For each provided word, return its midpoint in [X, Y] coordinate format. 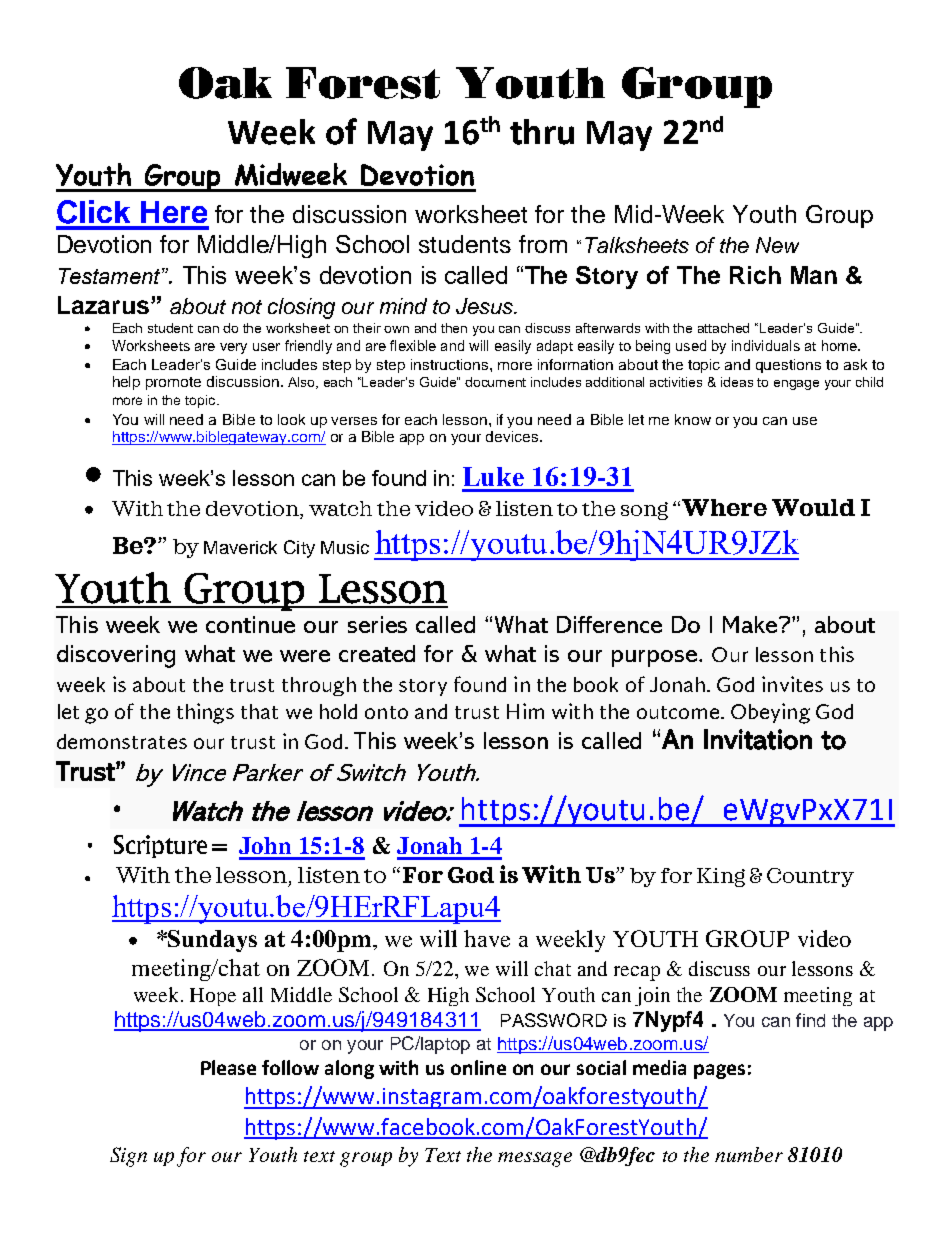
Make [751, 624]
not [247, 307]
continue [250, 624]
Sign [128, 1157]
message [535, 1159]
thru [542, 132]
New [777, 245]
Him [525, 711]
